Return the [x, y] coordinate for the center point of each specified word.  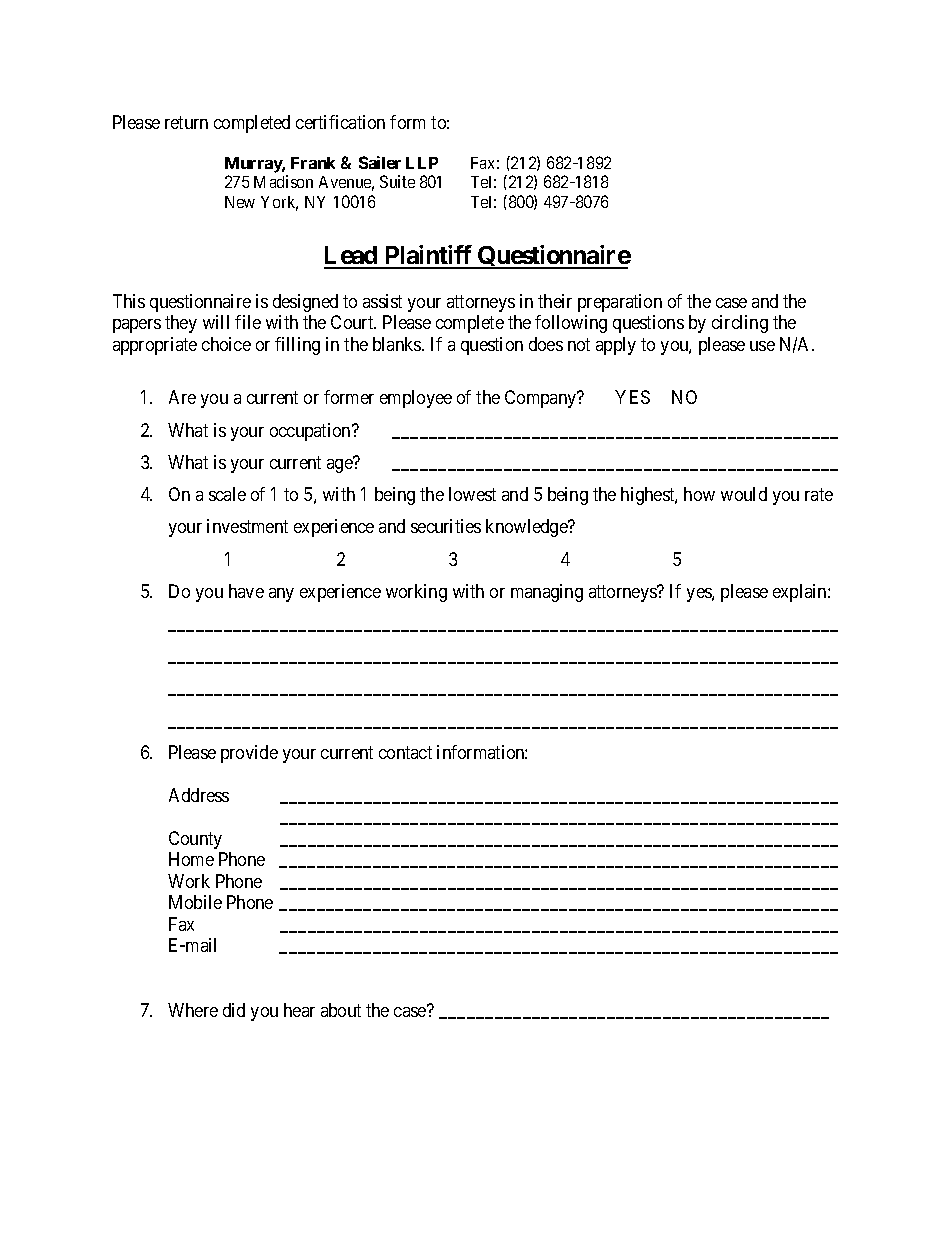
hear [299, 1010]
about [341, 1010]
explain [801, 593]
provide [249, 754]
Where [193, 1010]
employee [416, 399]
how [699, 494]
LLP [422, 163]
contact [405, 752]
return [186, 122]
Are [182, 397]
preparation [620, 303]
